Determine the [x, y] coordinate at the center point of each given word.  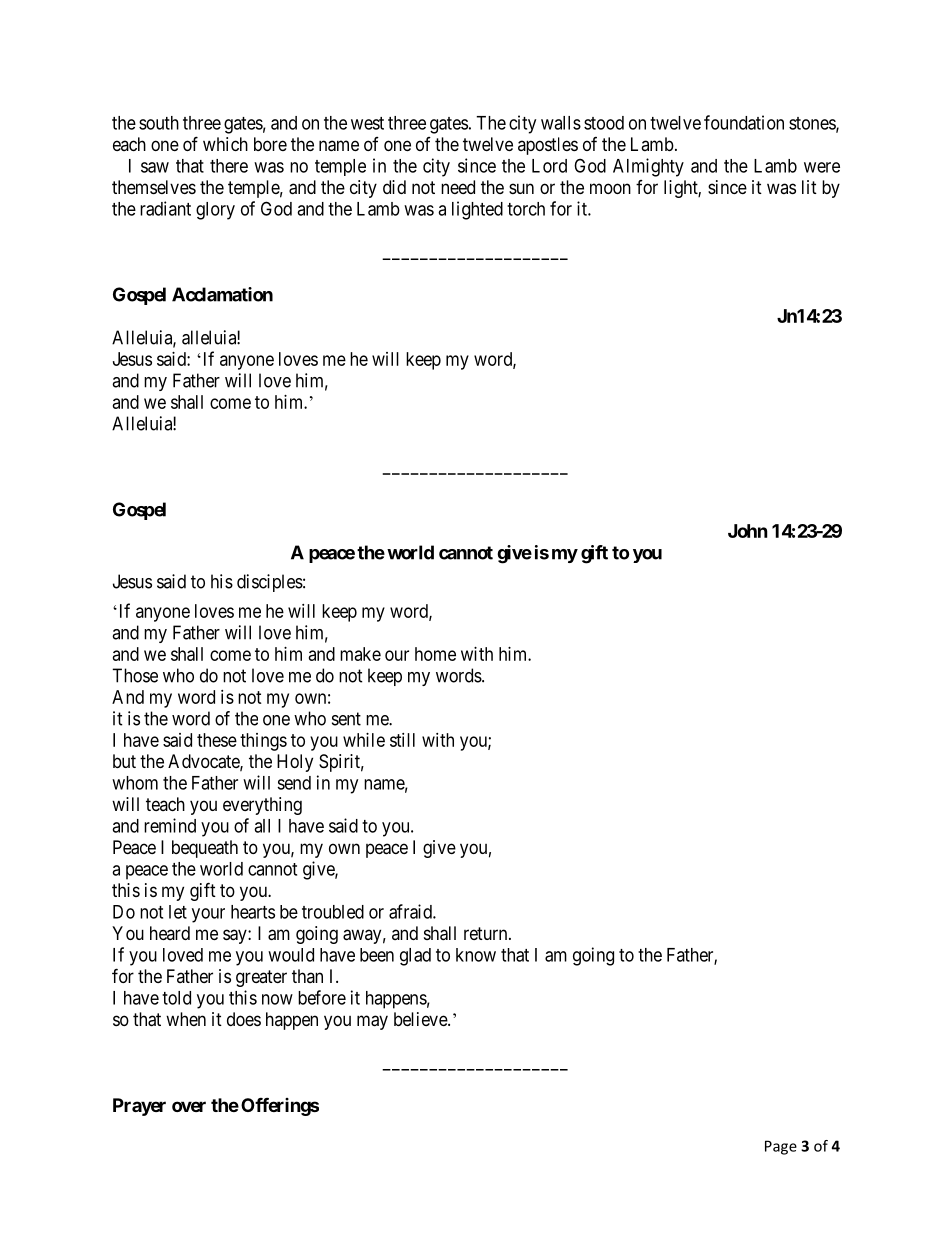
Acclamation [222, 294]
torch [526, 209]
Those [135, 675]
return [487, 933]
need [458, 187]
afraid [411, 911]
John [748, 531]
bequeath [205, 849]
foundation [744, 122]
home [435, 654]
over [189, 1106]
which [225, 144]
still [402, 740]
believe [421, 1019]
